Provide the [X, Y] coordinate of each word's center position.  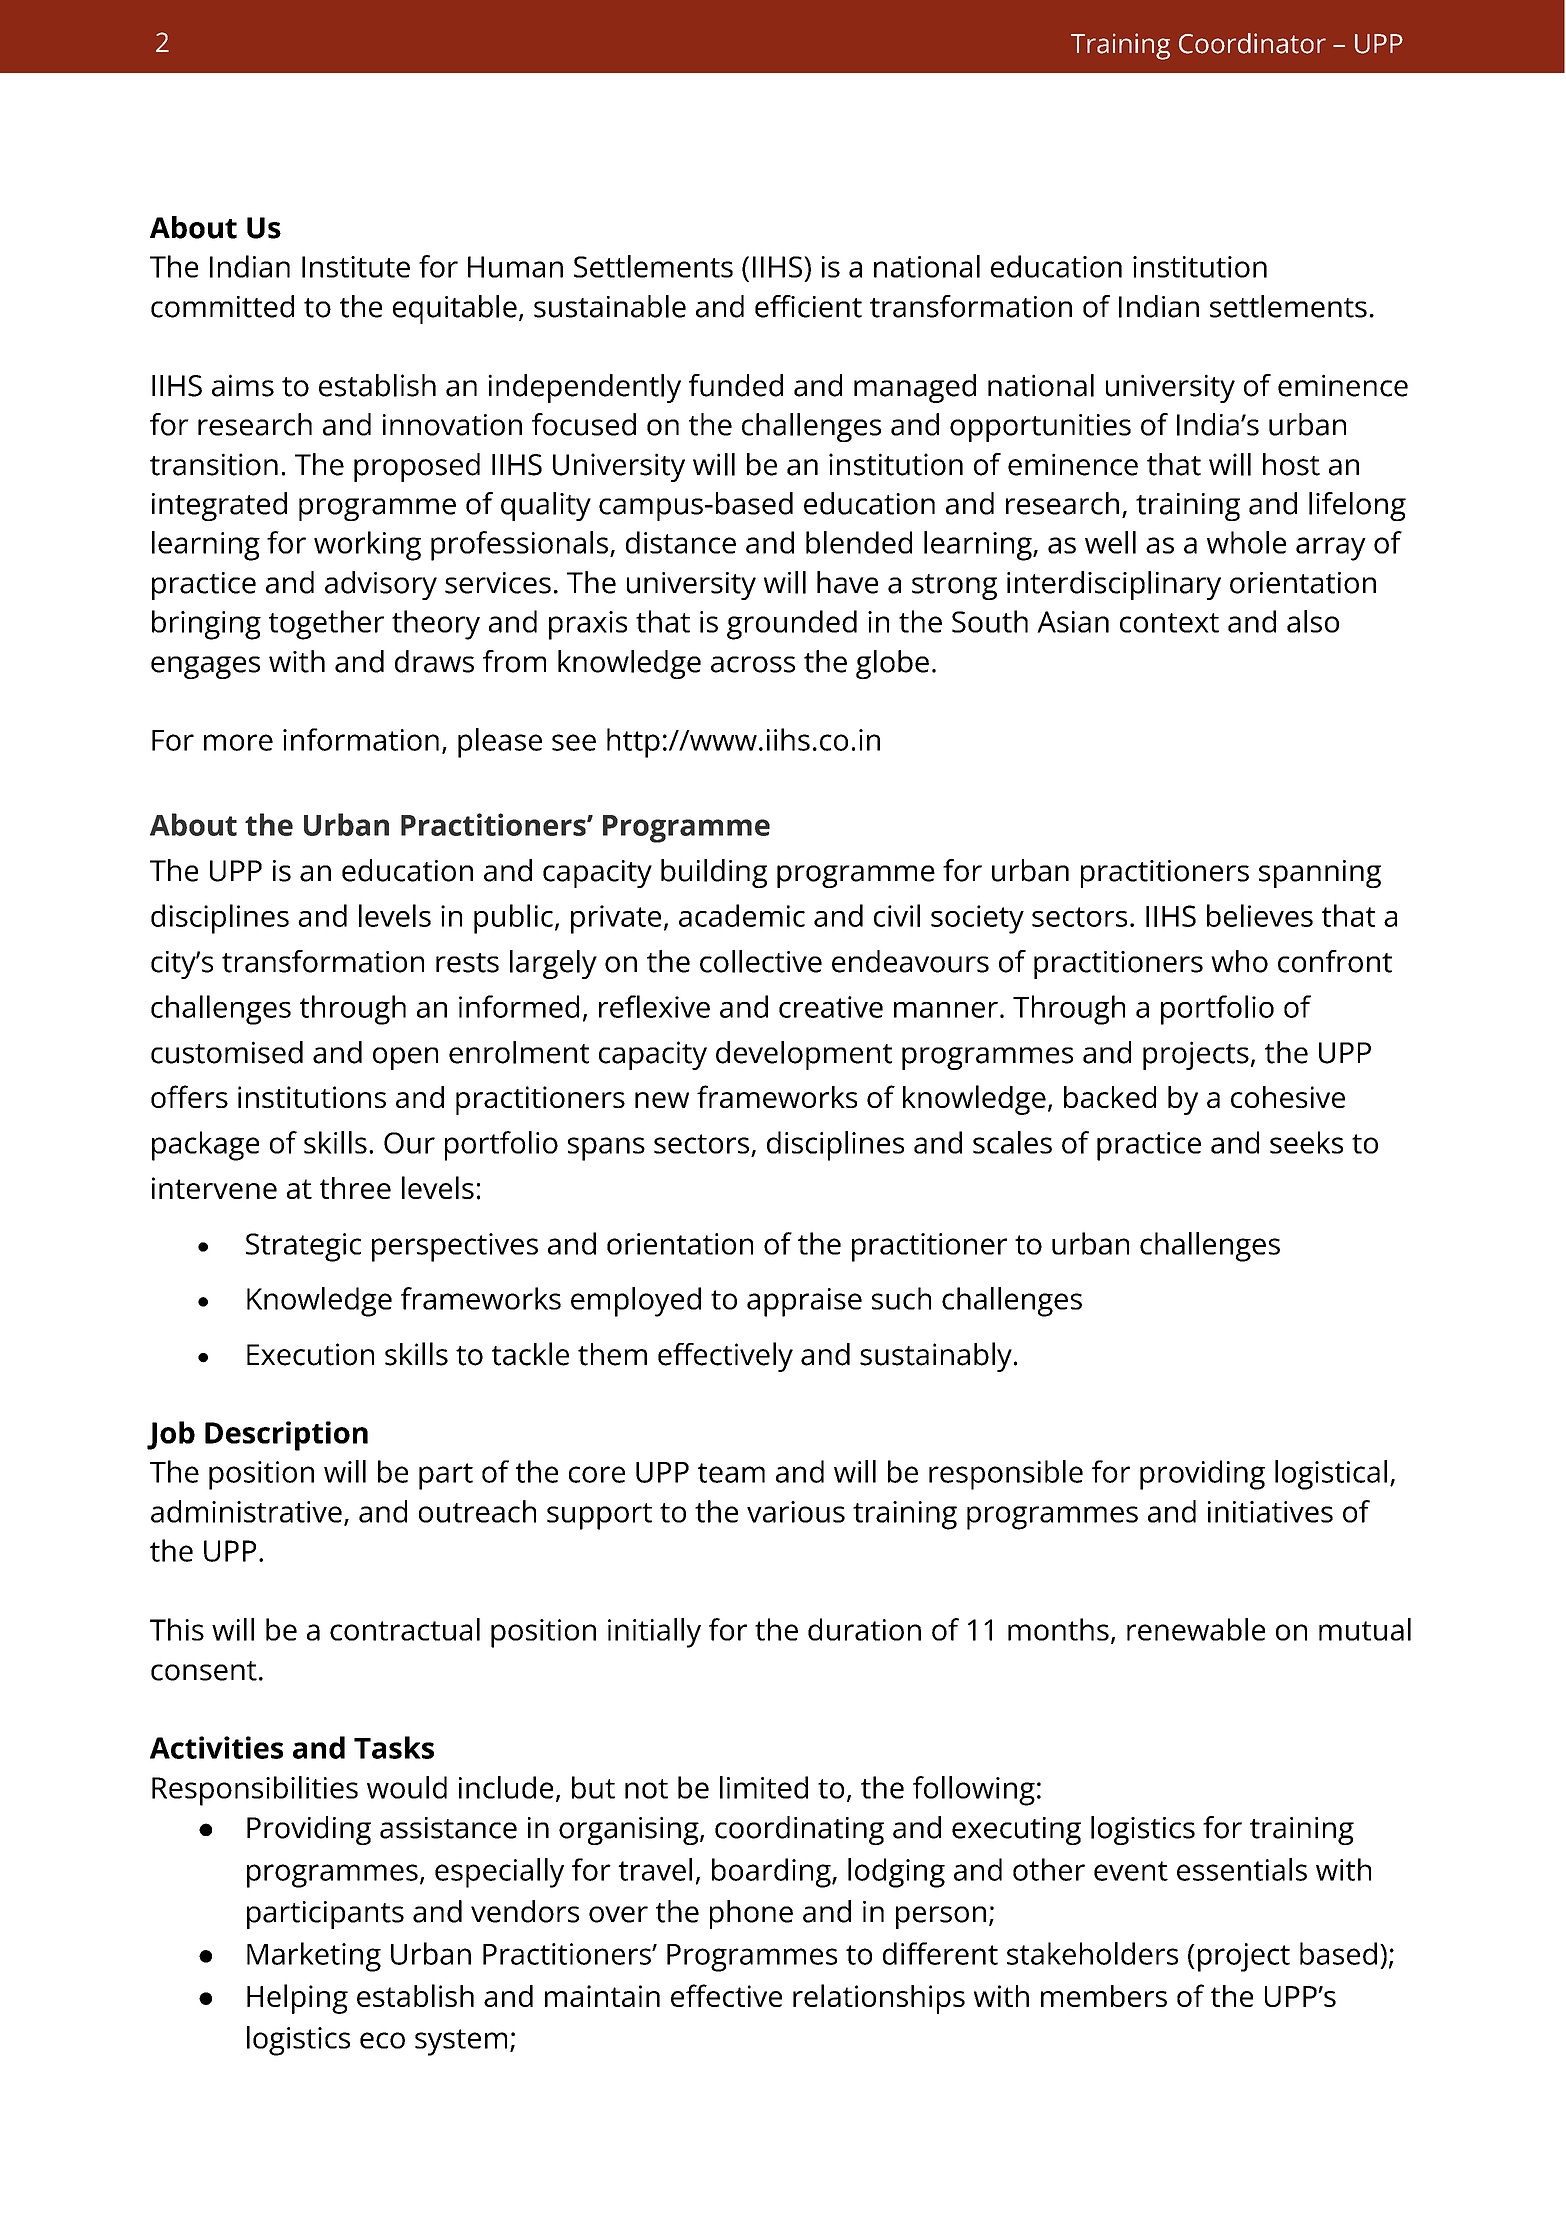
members [1104, 1996]
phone [751, 1914]
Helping [297, 1999]
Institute [356, 267]
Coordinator [1252, 43]
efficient [808, 306]
